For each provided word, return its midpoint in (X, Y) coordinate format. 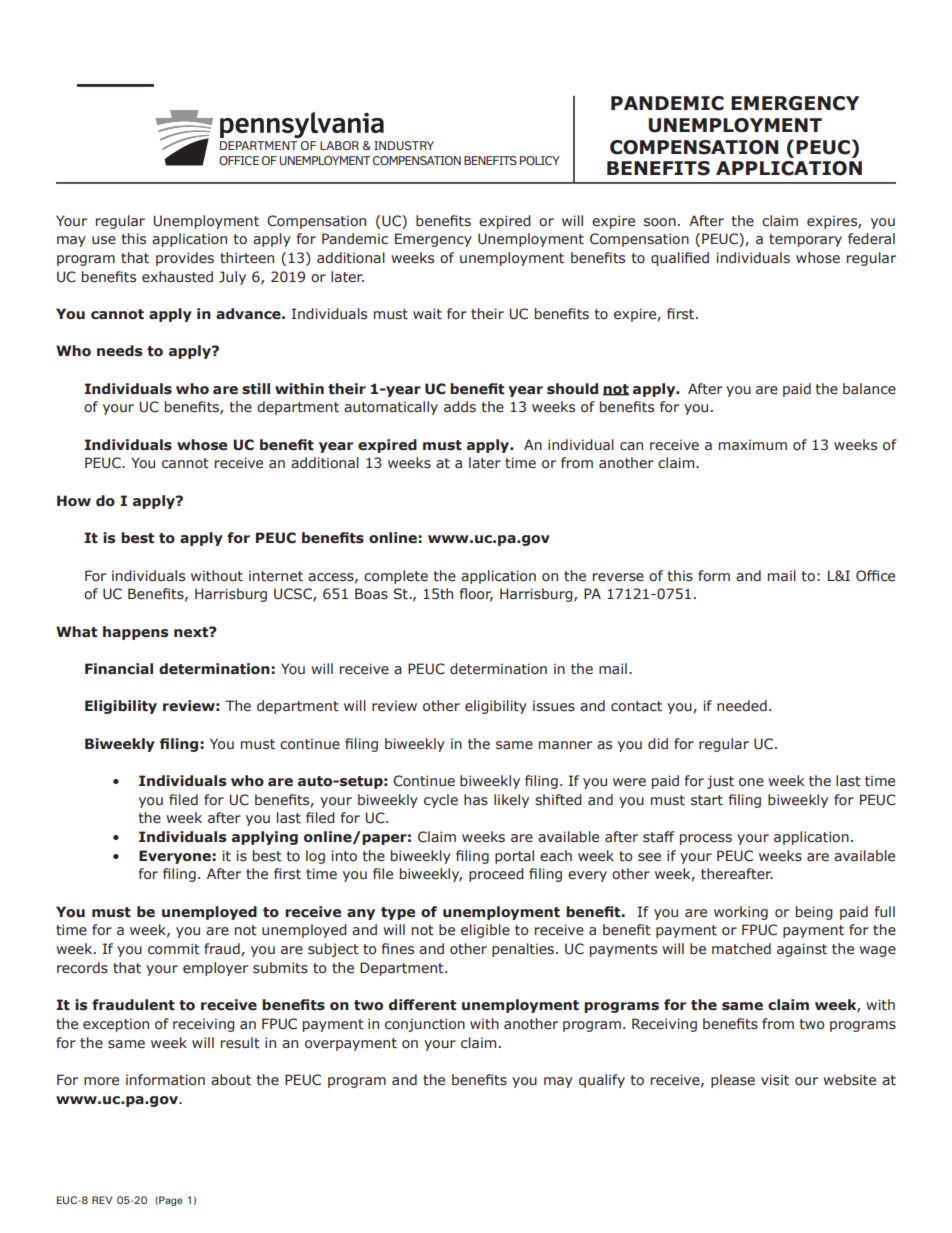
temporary (805, 240)
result (240, 1043)
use (104, 240)
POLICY (540, 160)
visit (775, 1080)
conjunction (425, 1025)
